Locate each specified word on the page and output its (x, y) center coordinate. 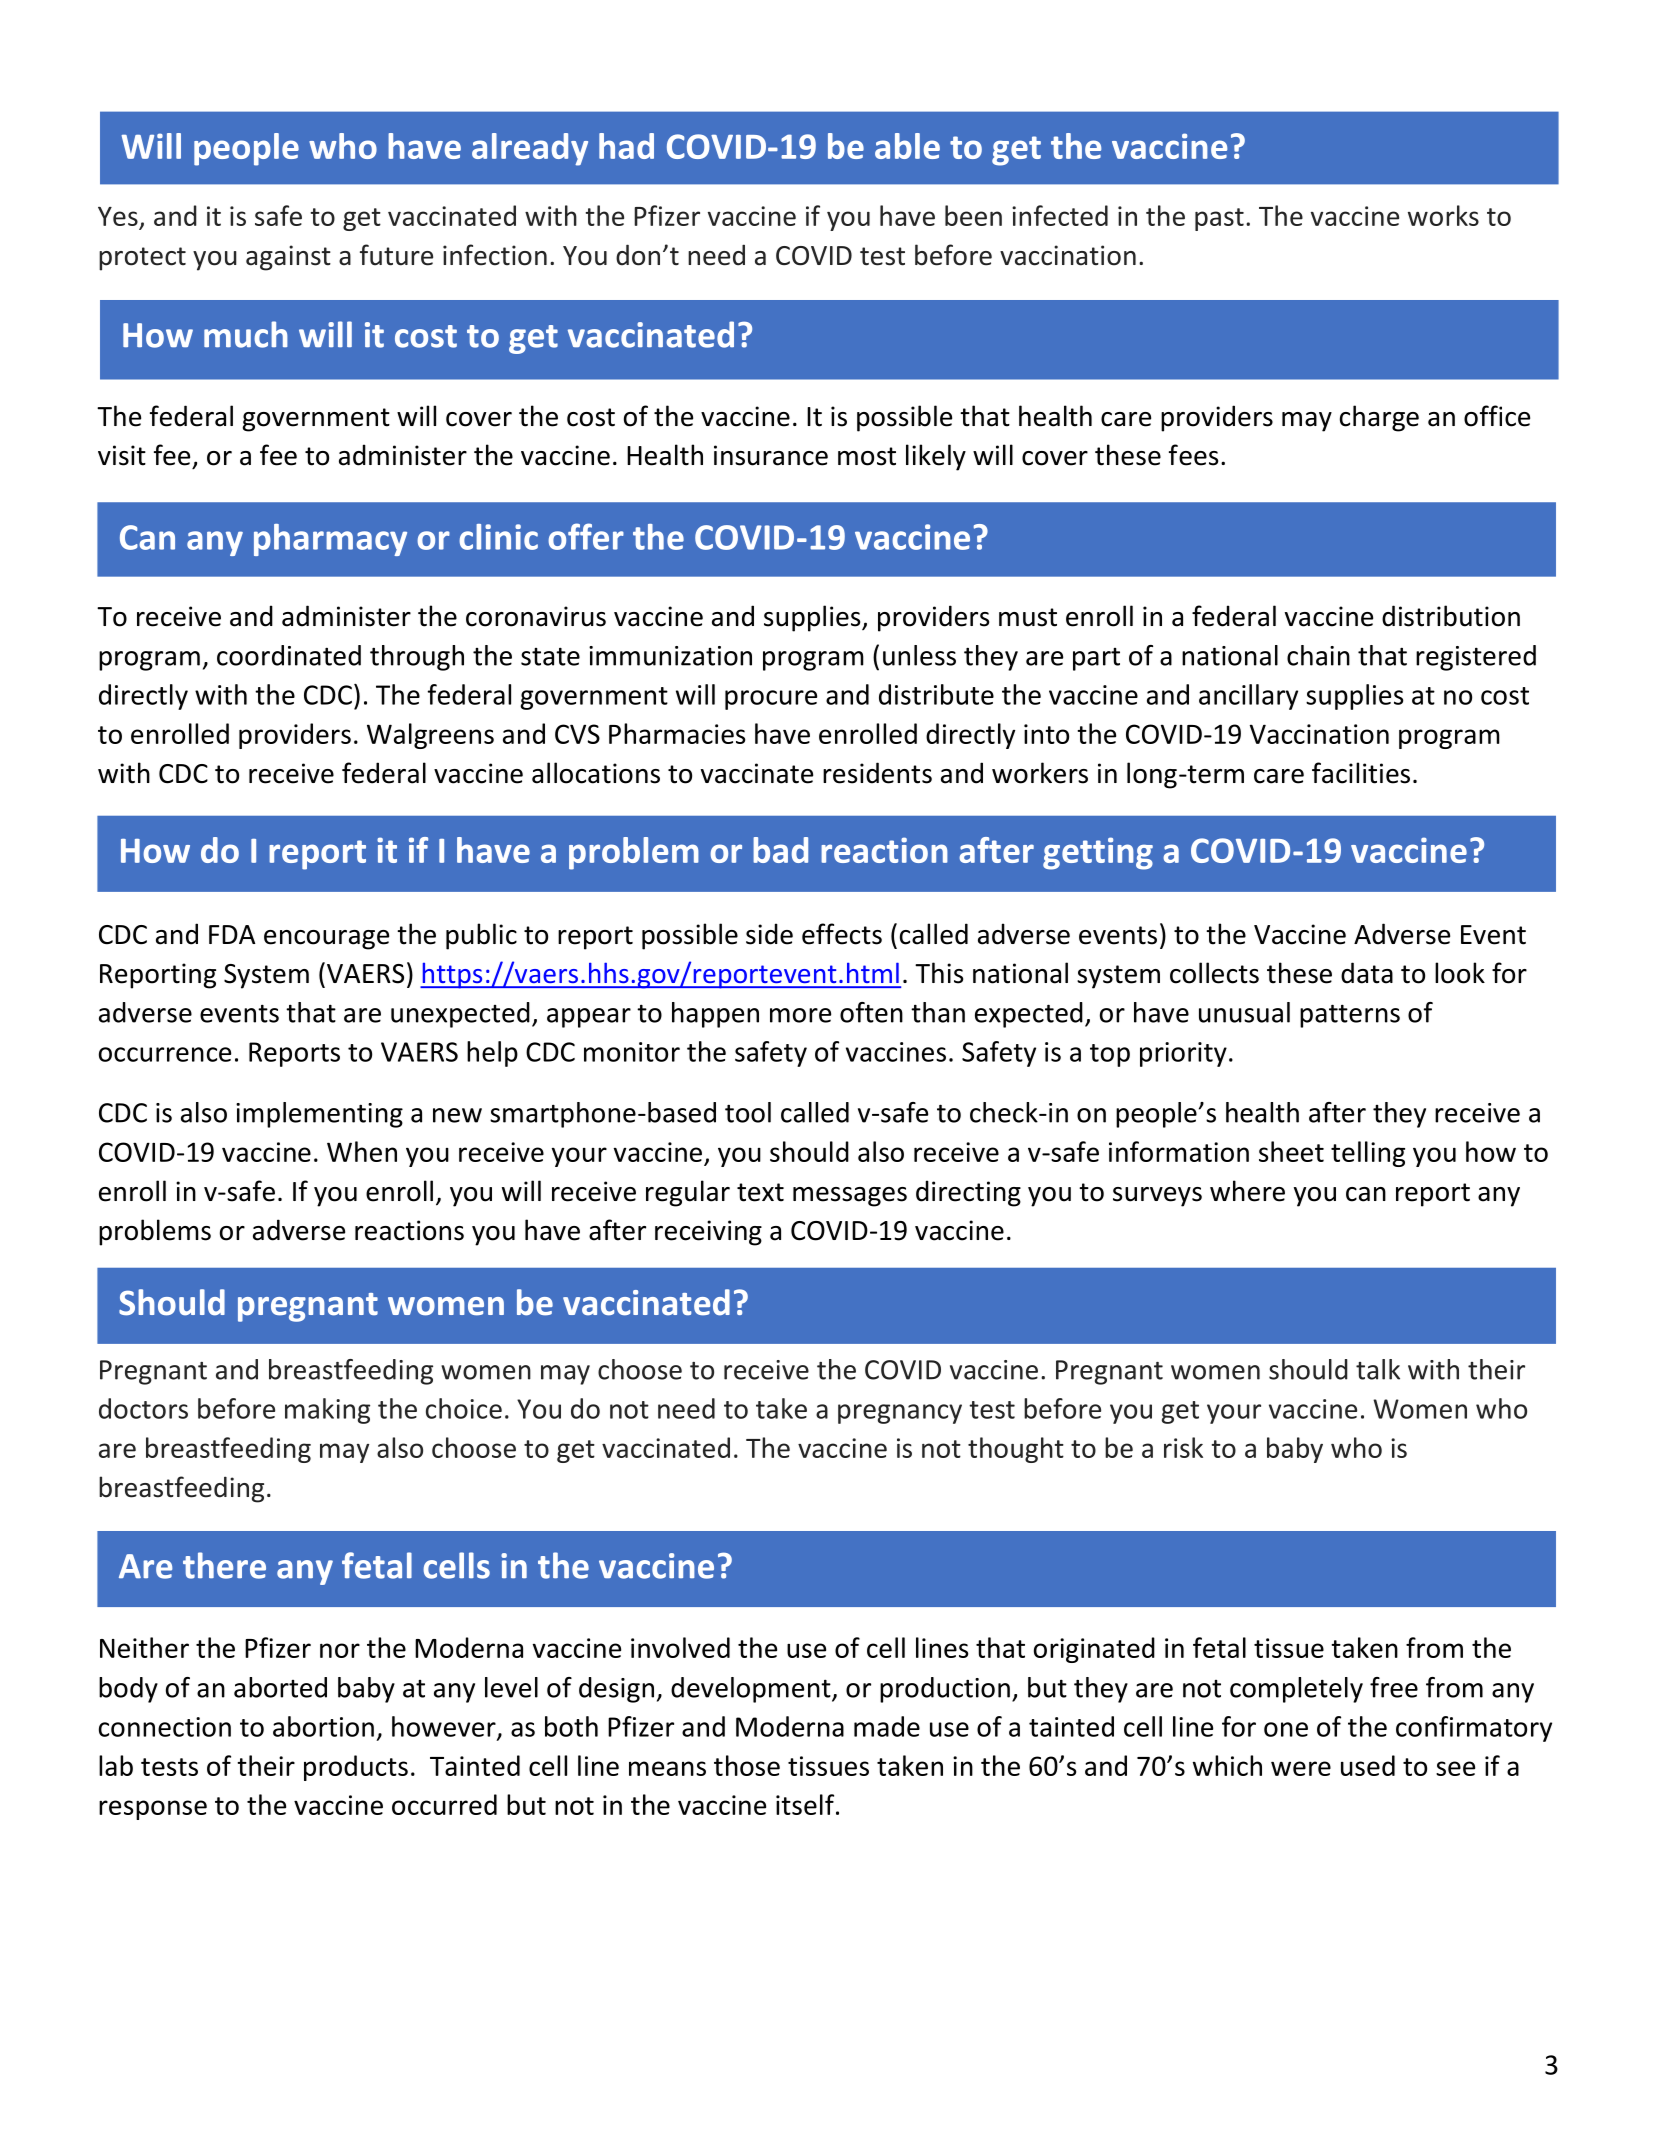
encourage (326, 940)
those (747, 1765)
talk (1378, 1369)
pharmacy (330, 540)
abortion (323, 1726)
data (1367, 973)
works (1443, 215)
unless (919, 655)
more (800, 1015)
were (1301, 1768)
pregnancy (900, 1414)
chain (1318, 655)
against (288, 258)
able (907, 146)
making (327, 1411)
